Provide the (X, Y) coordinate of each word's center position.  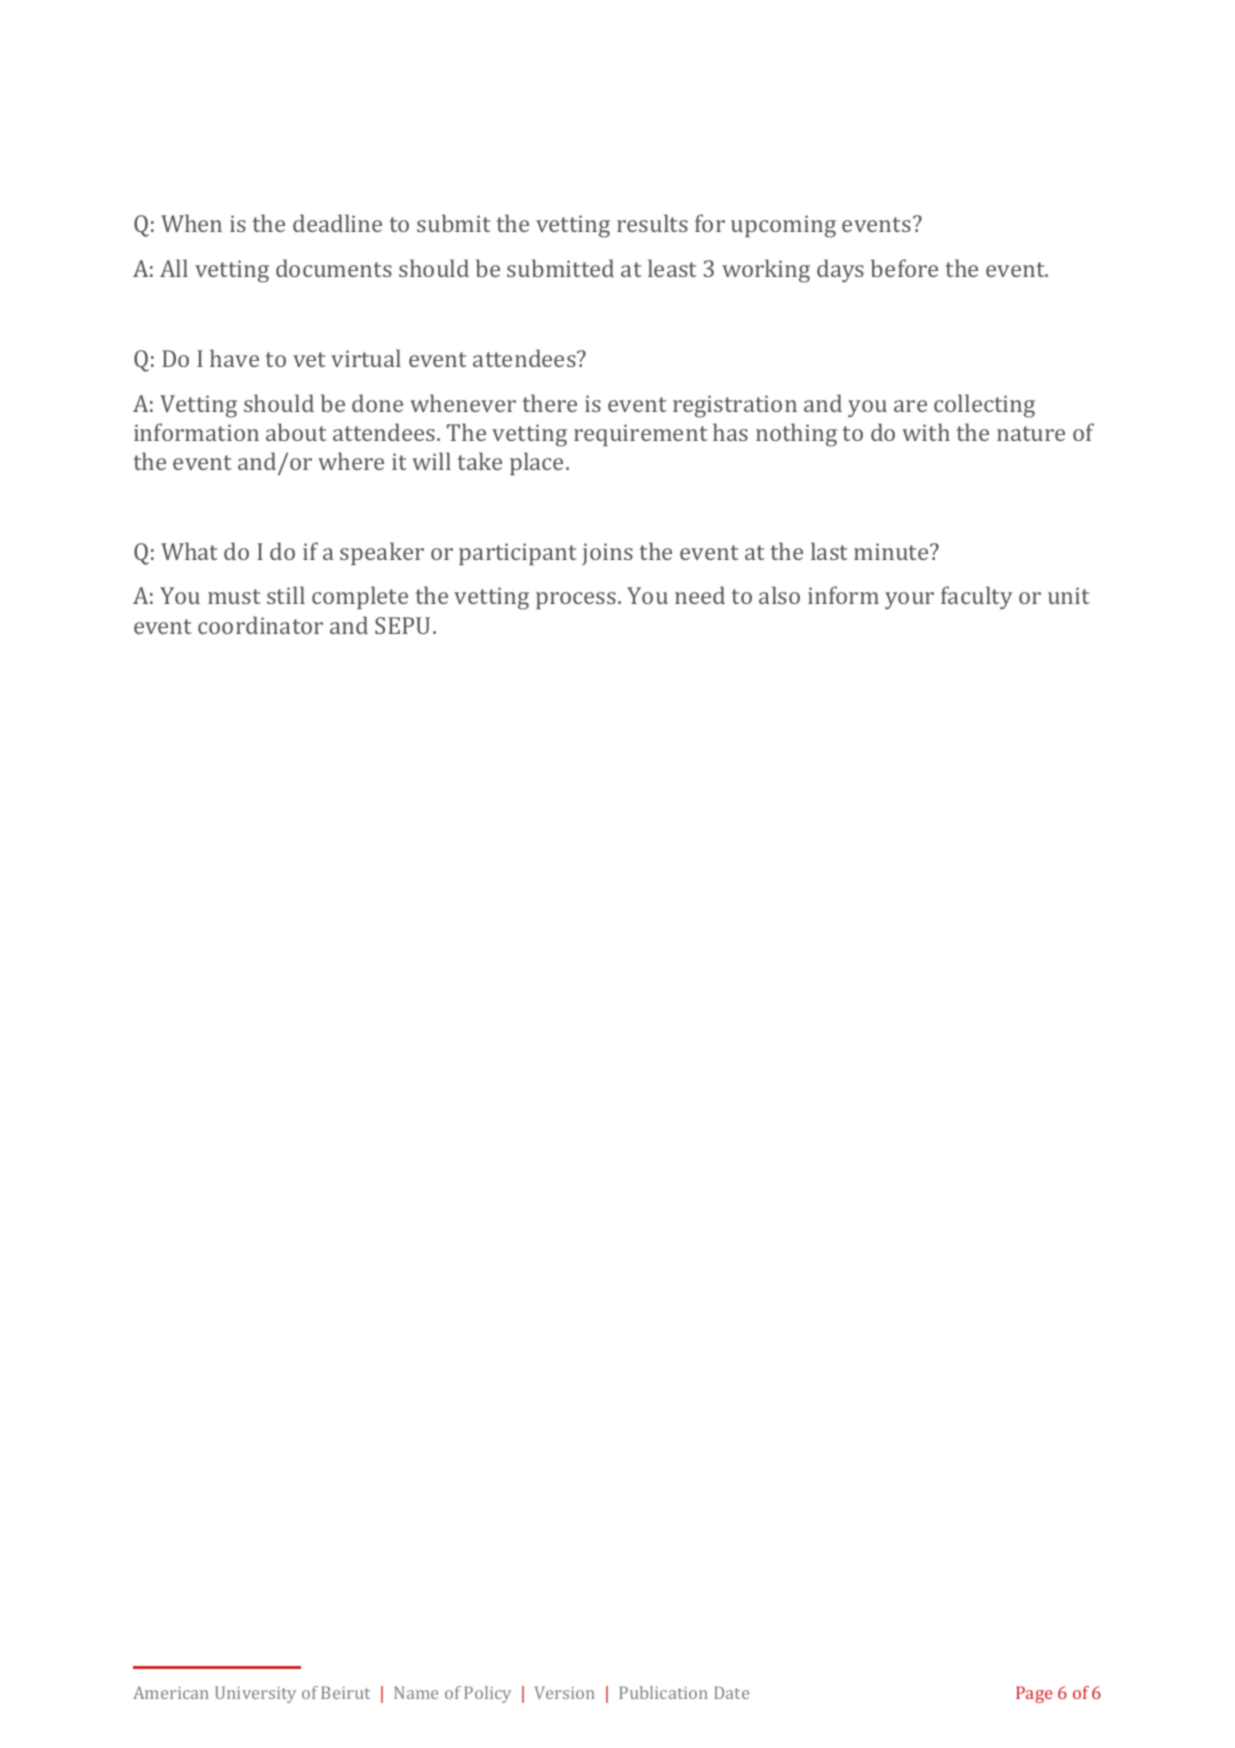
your (909, 601)
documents (334, 268)
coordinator (260, 625)
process (576, 600)
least (672, 268)
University (255, 1694)
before (904, 268)
